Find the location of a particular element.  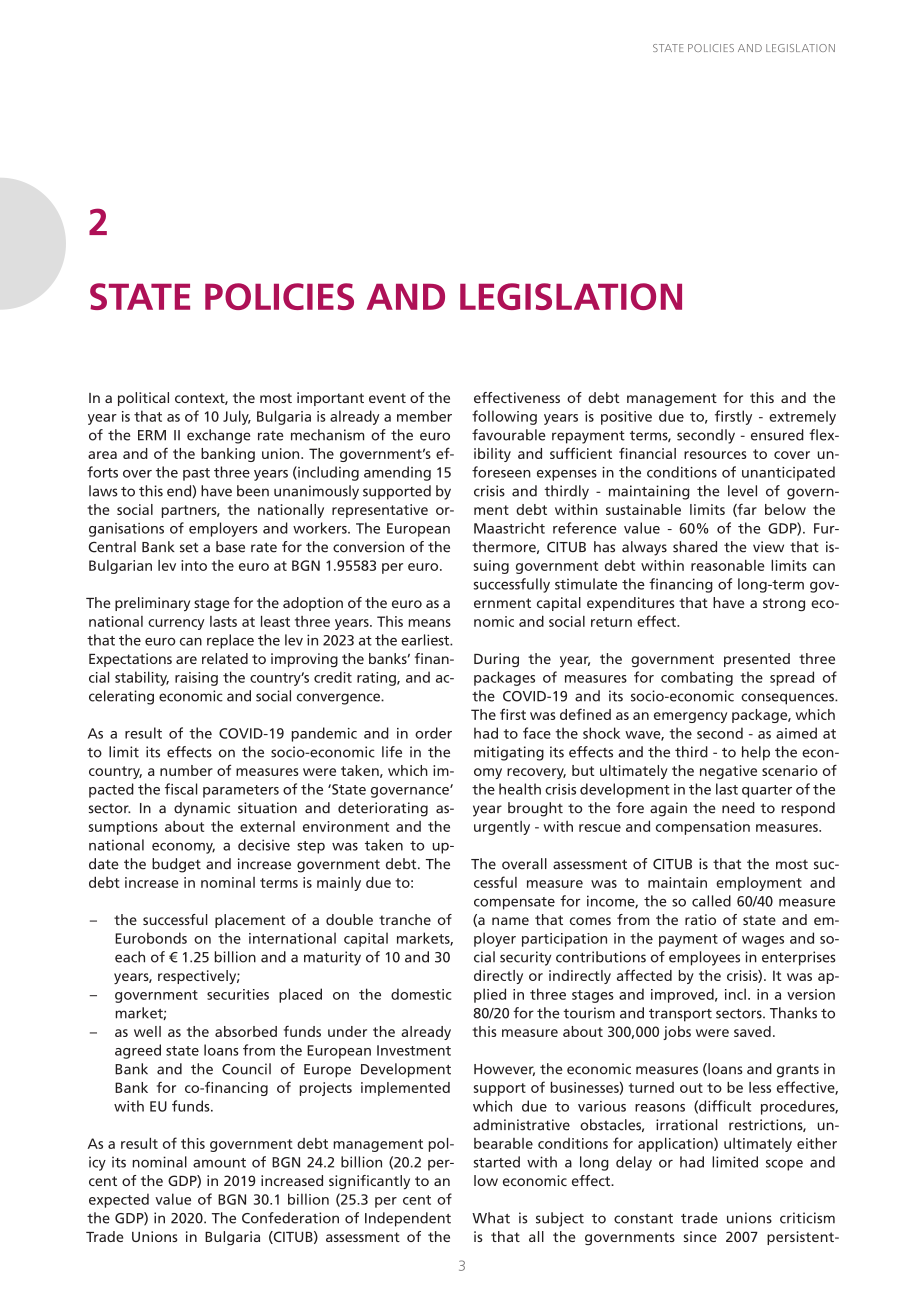

exchange is located at coordinates (219, 436).
